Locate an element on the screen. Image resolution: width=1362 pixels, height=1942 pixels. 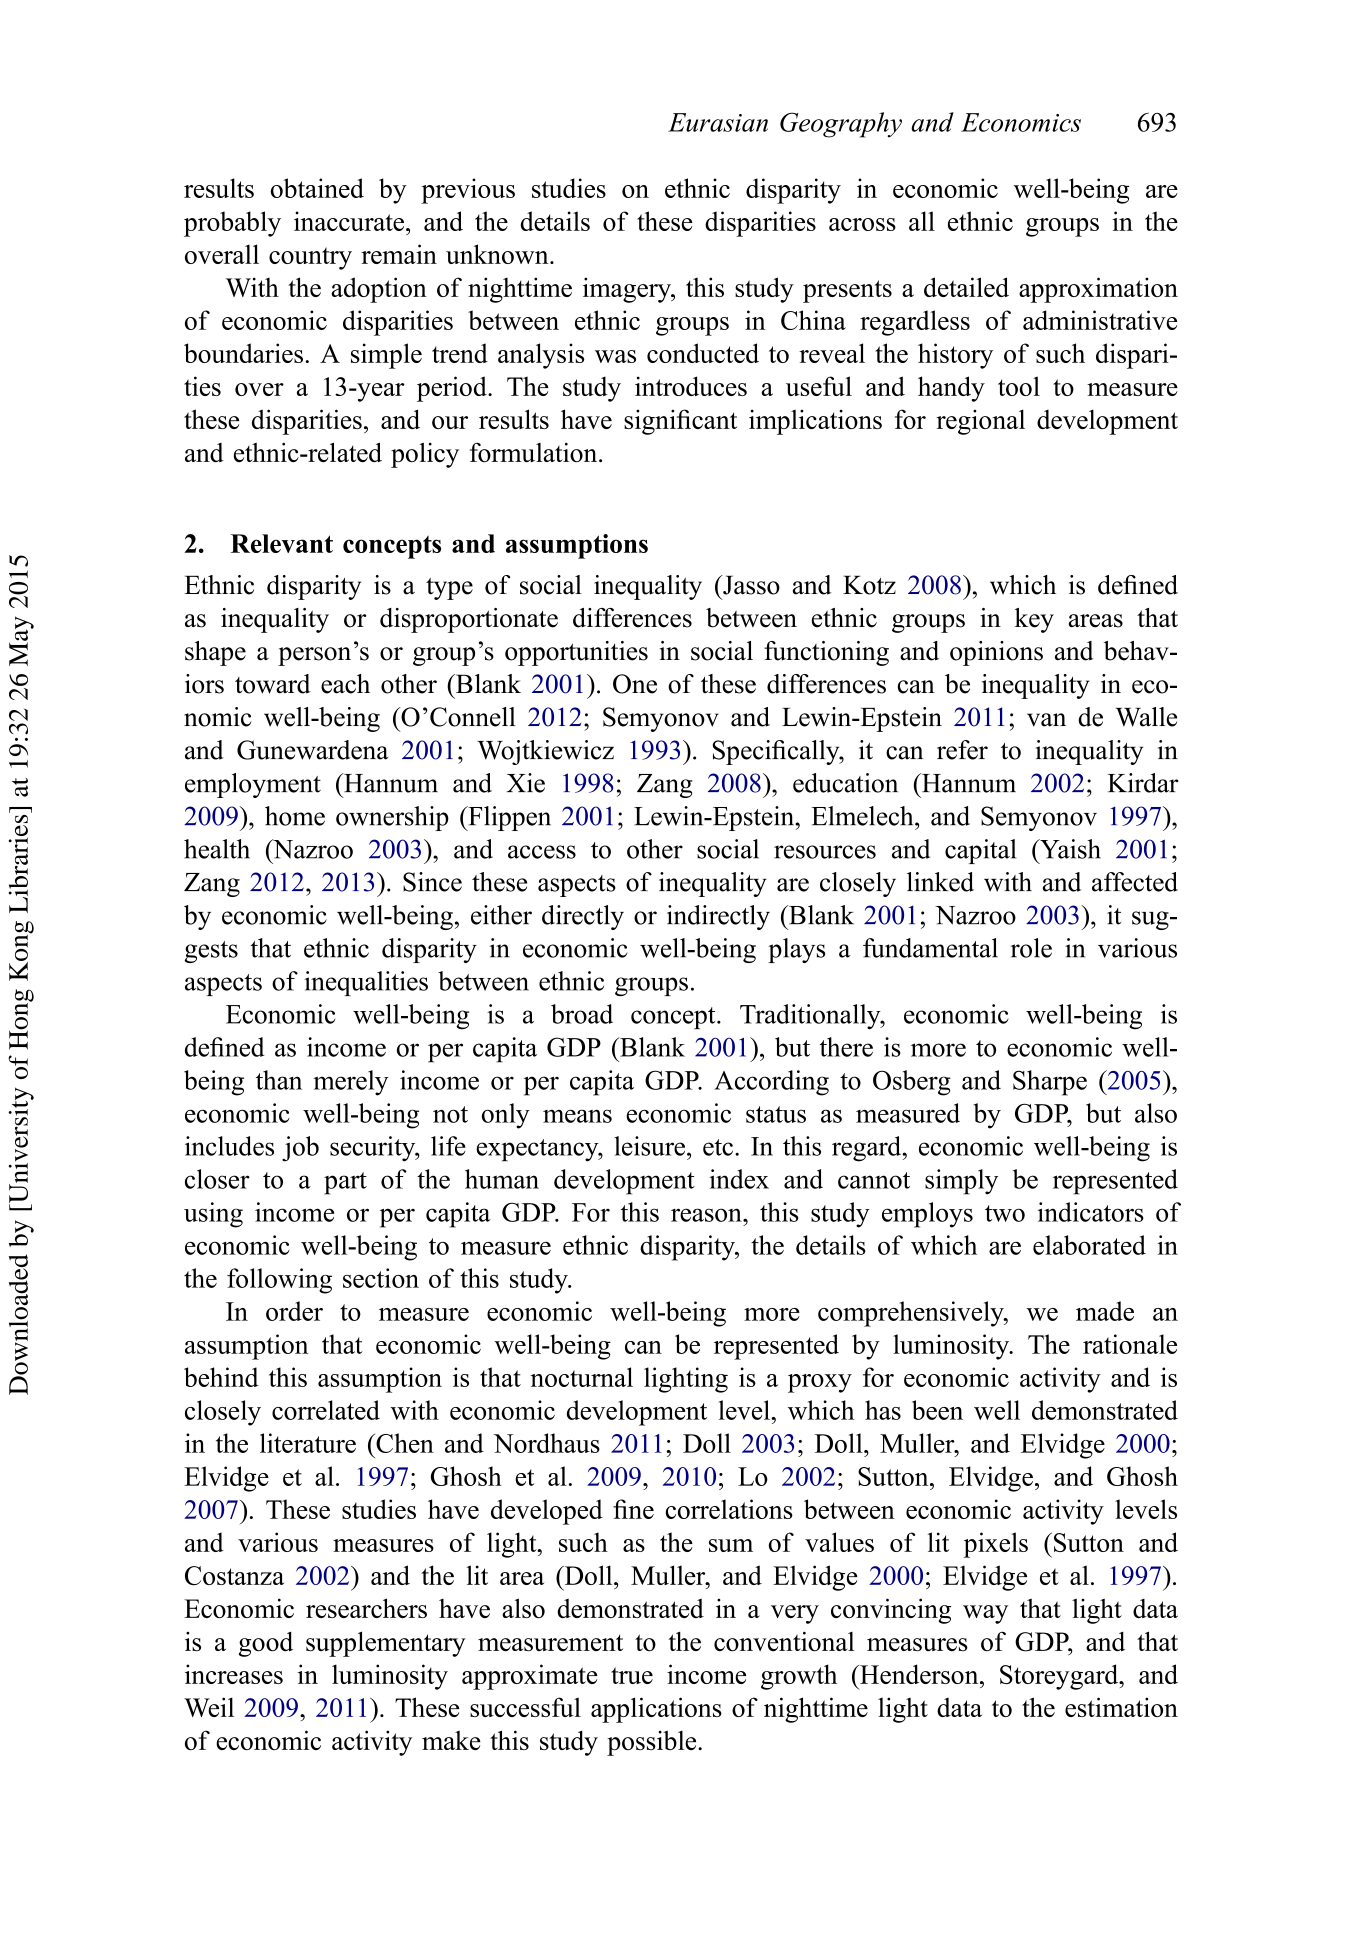
detailed is located at coordinates (966, 287).
